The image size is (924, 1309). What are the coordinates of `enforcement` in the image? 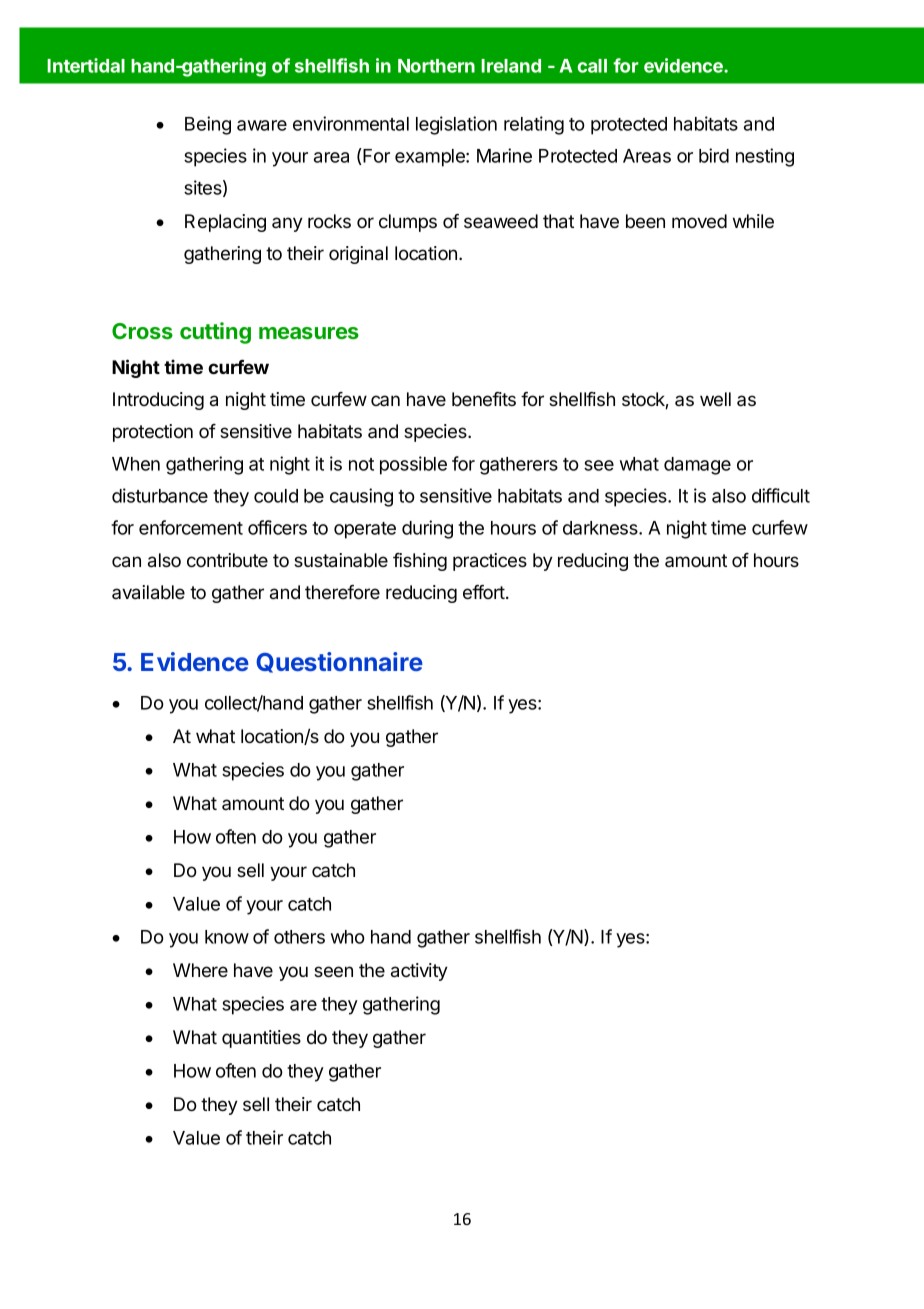 It's located at (191, 527).
